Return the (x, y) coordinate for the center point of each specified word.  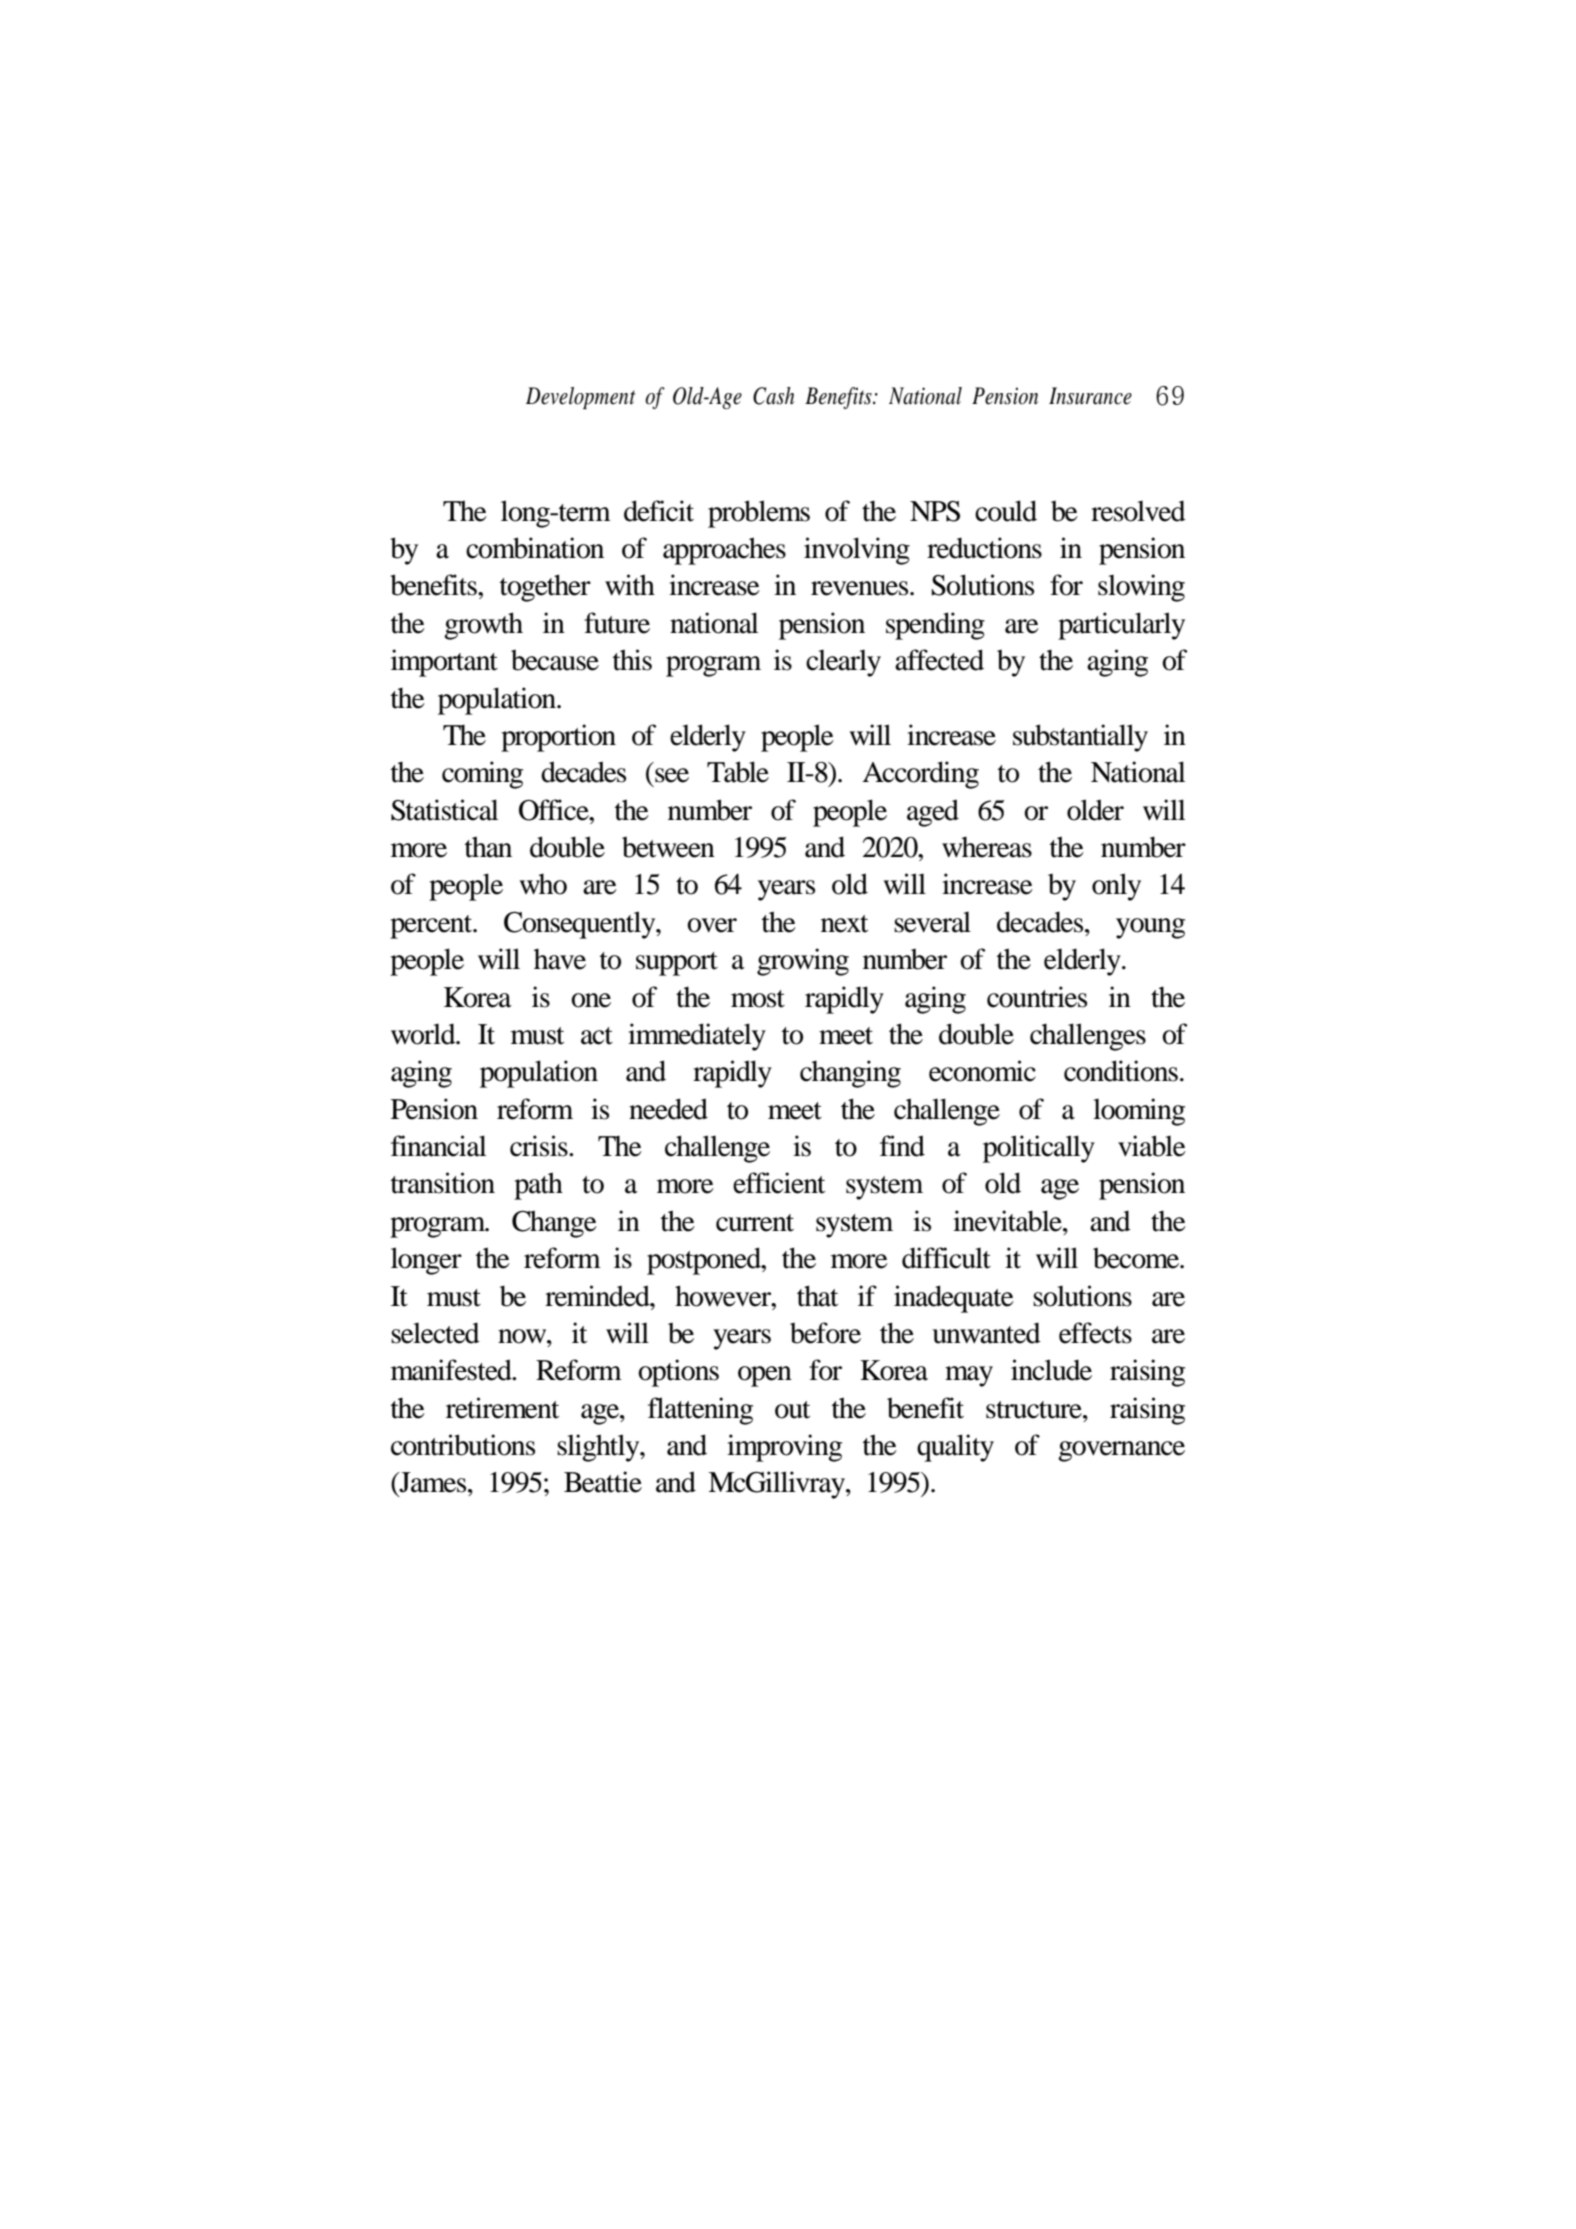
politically (1039, 1149)
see (672, 775)
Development (580, 398)
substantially (1080, 738)
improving (784, 1448)
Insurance (1090, 396)
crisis (540, 1146)
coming (482, 775)
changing (850, 1074)
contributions (463, 1445)
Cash (773, 396)
